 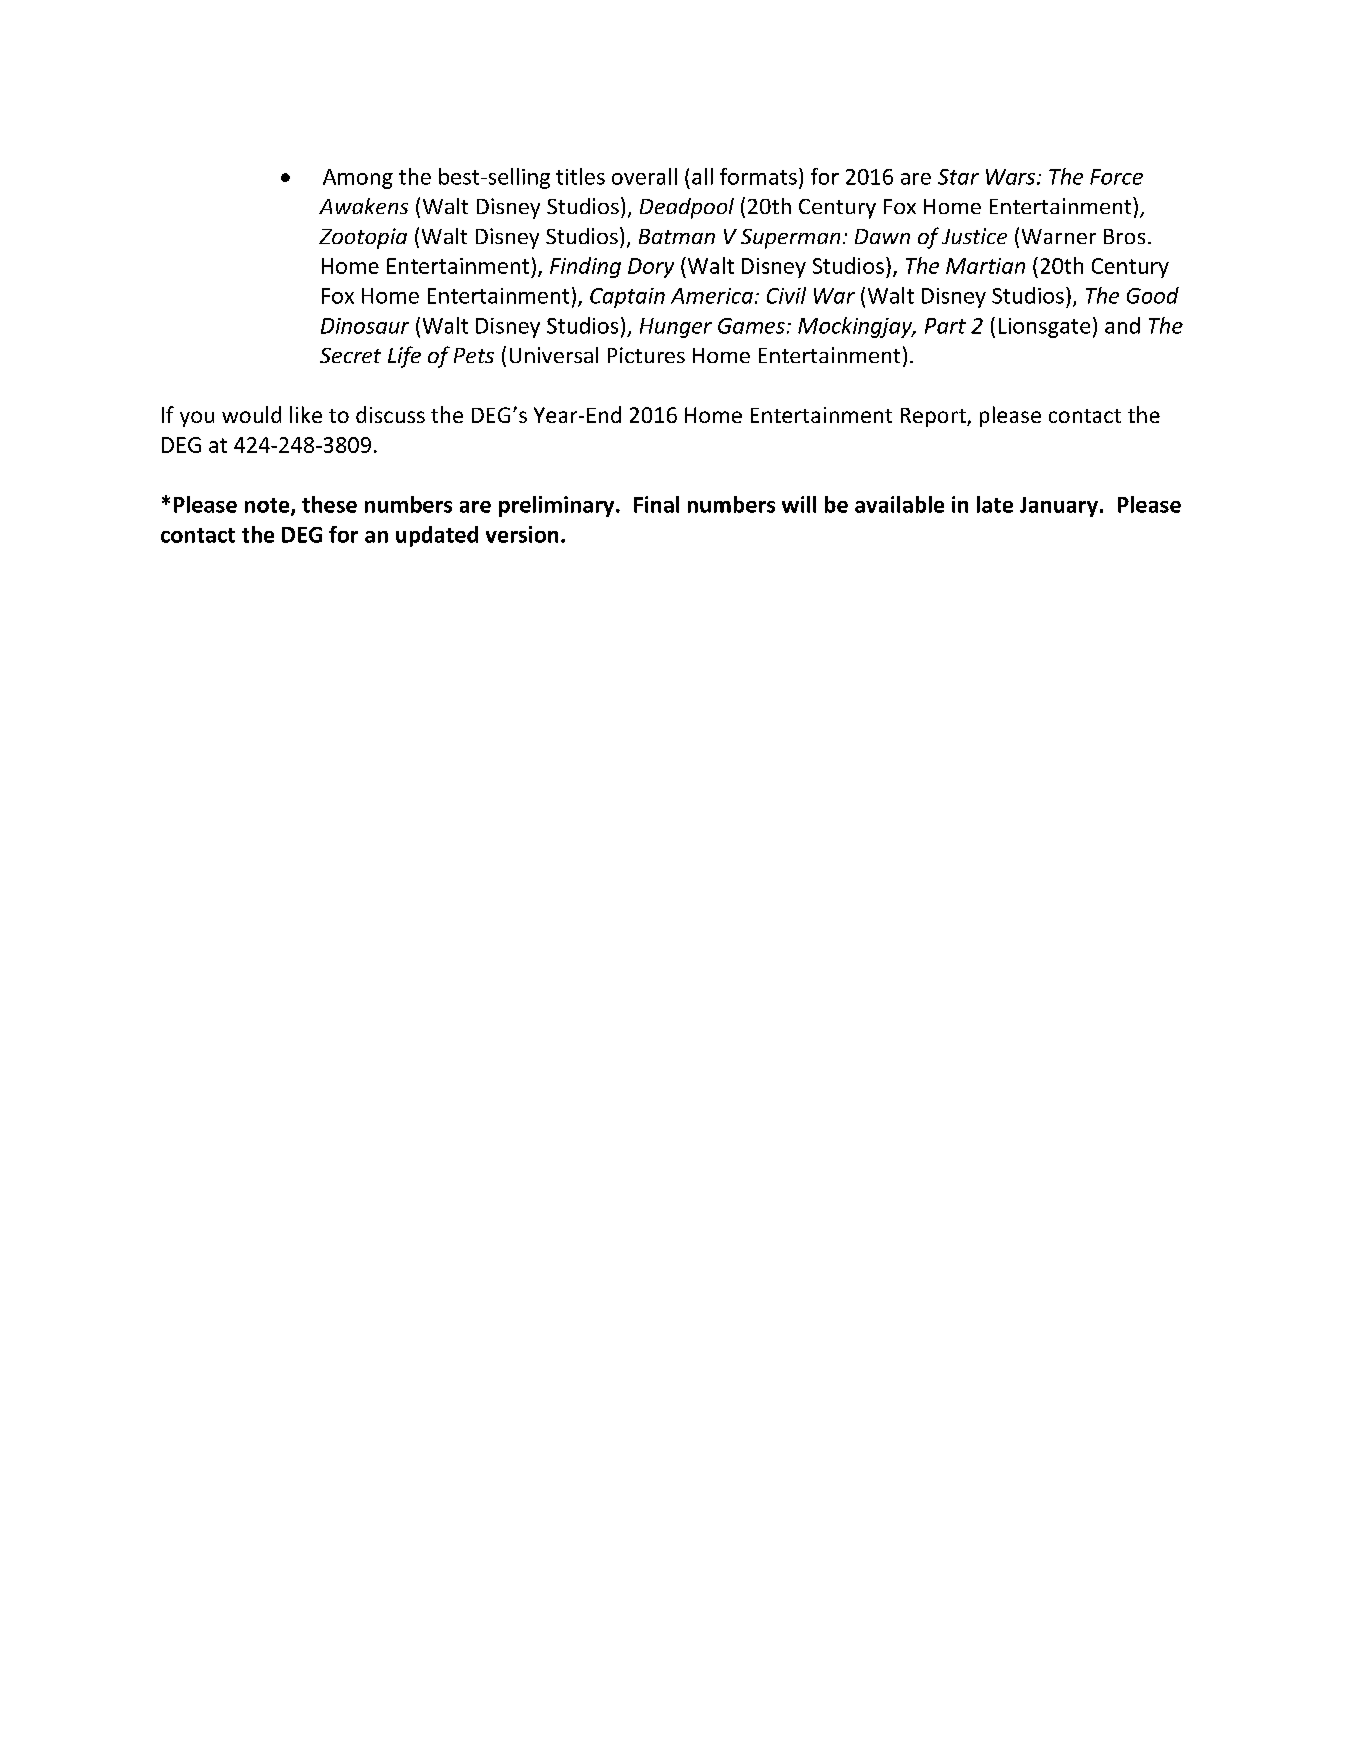 What do you see at coordinates (358, 179) in the screenshot?
I see `Among` at bounding box center [358, 179].
